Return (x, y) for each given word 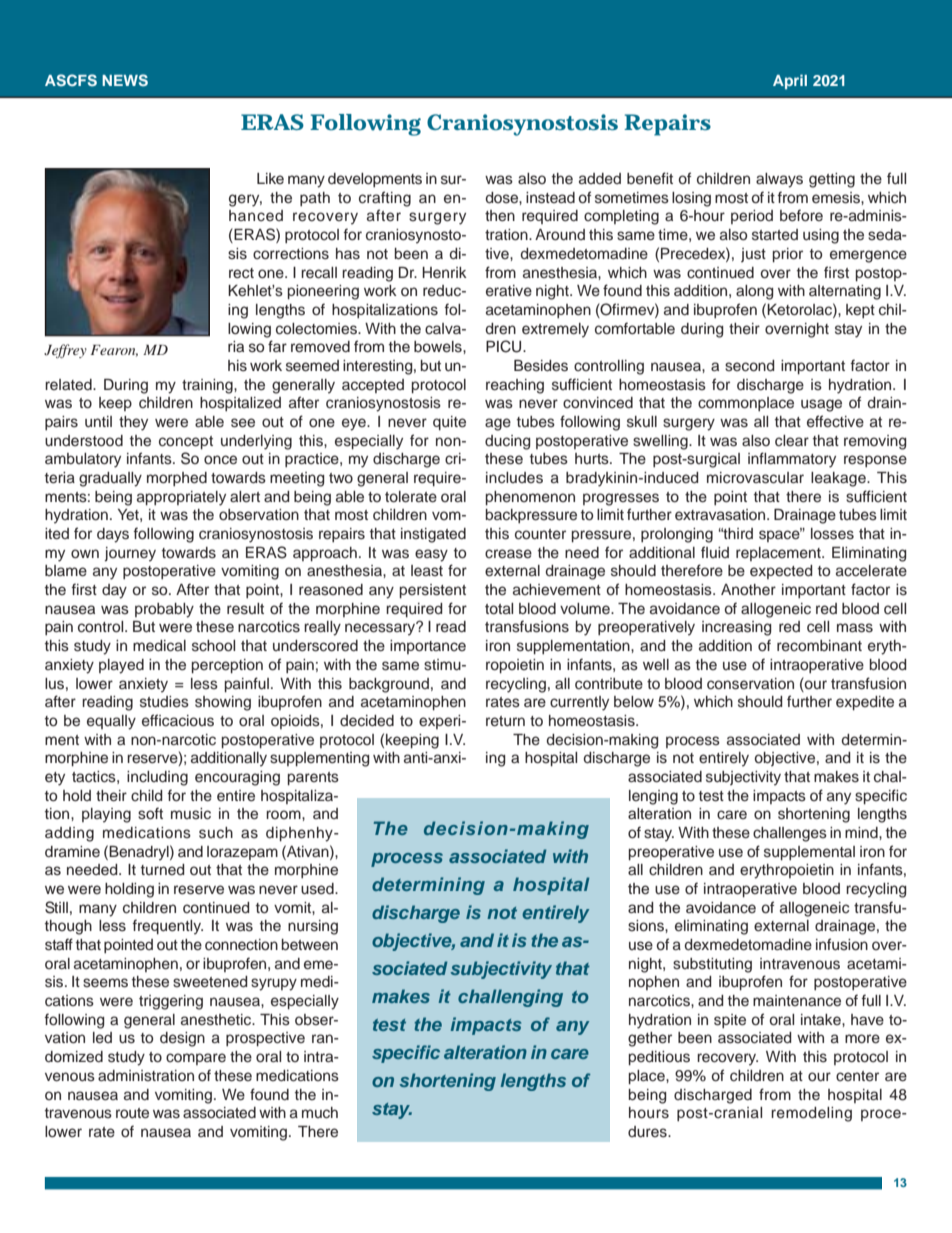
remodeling (811, 1114)
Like (270, 178)
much (320, 1113)
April (790, 81)
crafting (385, 199)
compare (196, 1059)
